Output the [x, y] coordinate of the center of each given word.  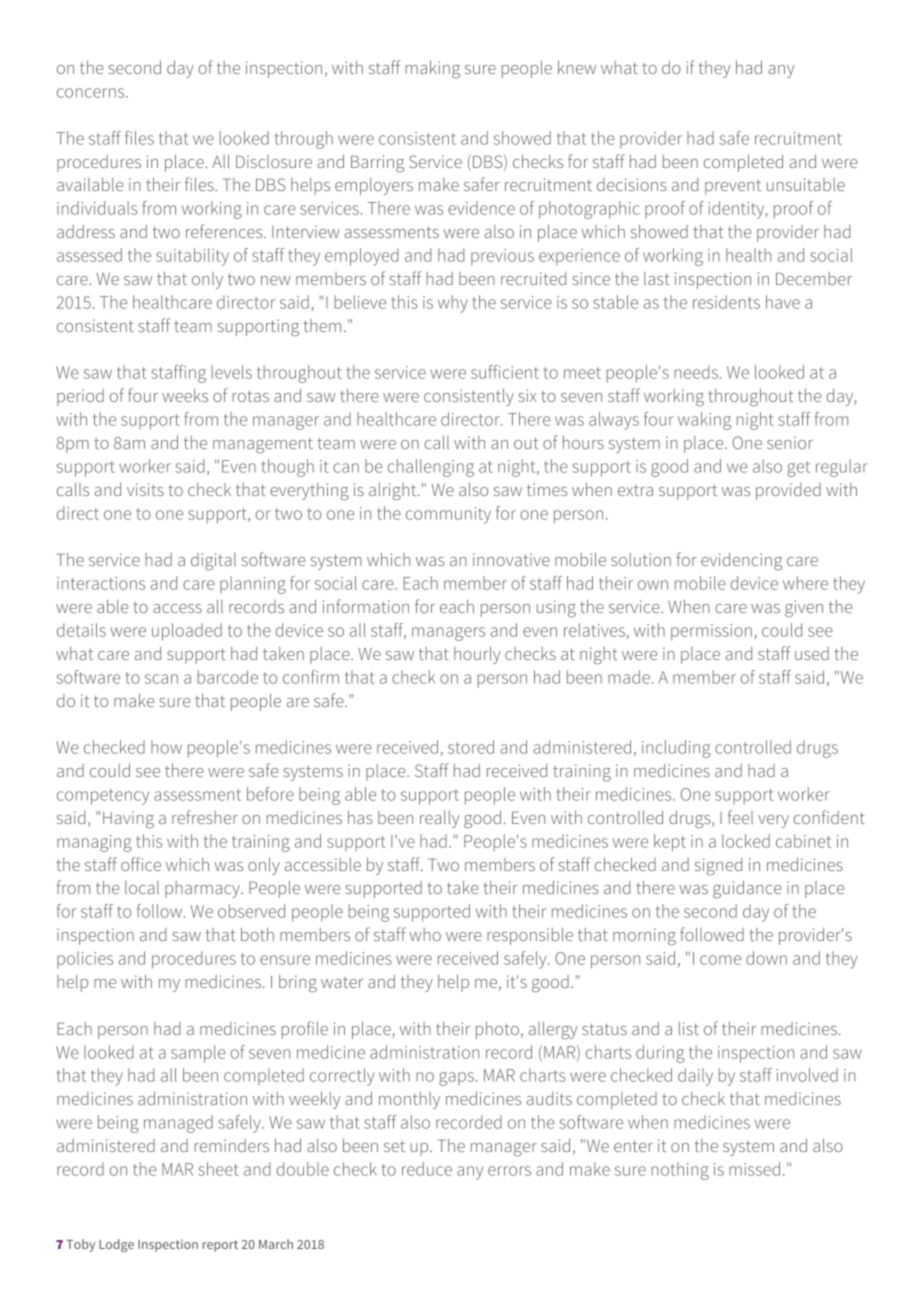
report [220, 1246]
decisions [632, 184]
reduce [427, 1169]
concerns [92, 93]
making [433, 69]
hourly [477, 655]
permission [711, 632]
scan [161, 679]
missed [755, 1169]
